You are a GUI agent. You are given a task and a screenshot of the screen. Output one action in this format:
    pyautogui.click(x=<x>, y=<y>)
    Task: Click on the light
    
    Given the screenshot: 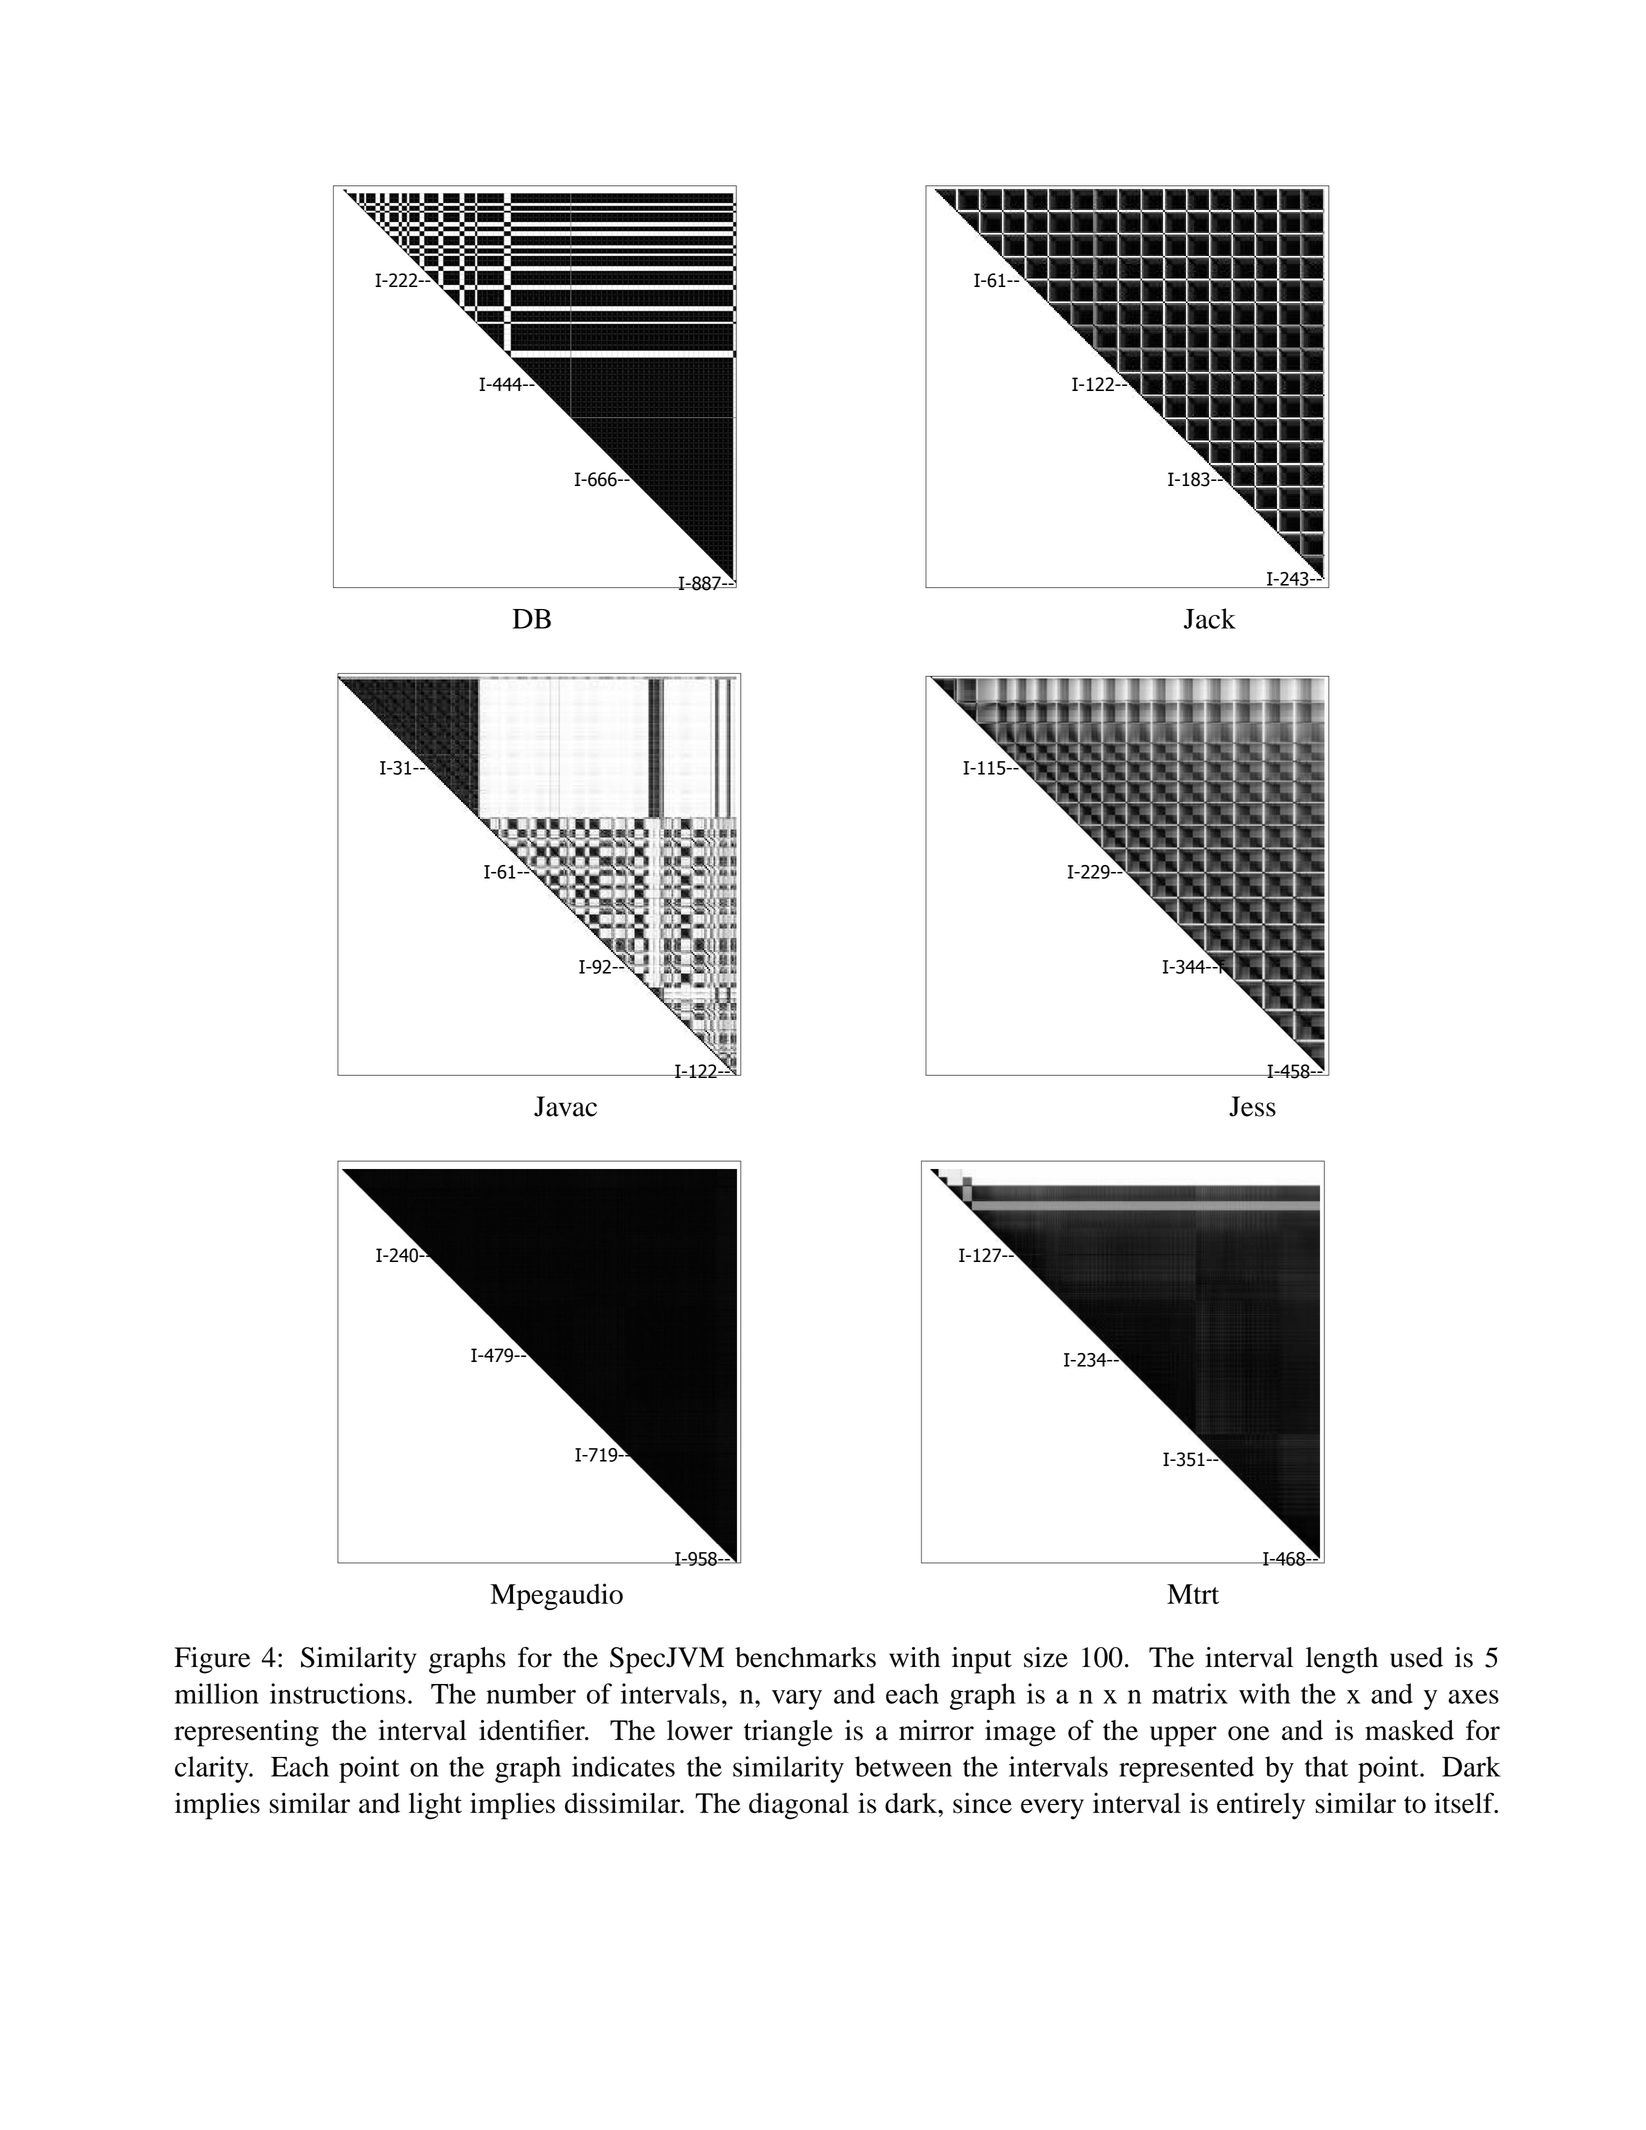 What is the action you would take?
    pyautogui.click(x=435, y=1806)
